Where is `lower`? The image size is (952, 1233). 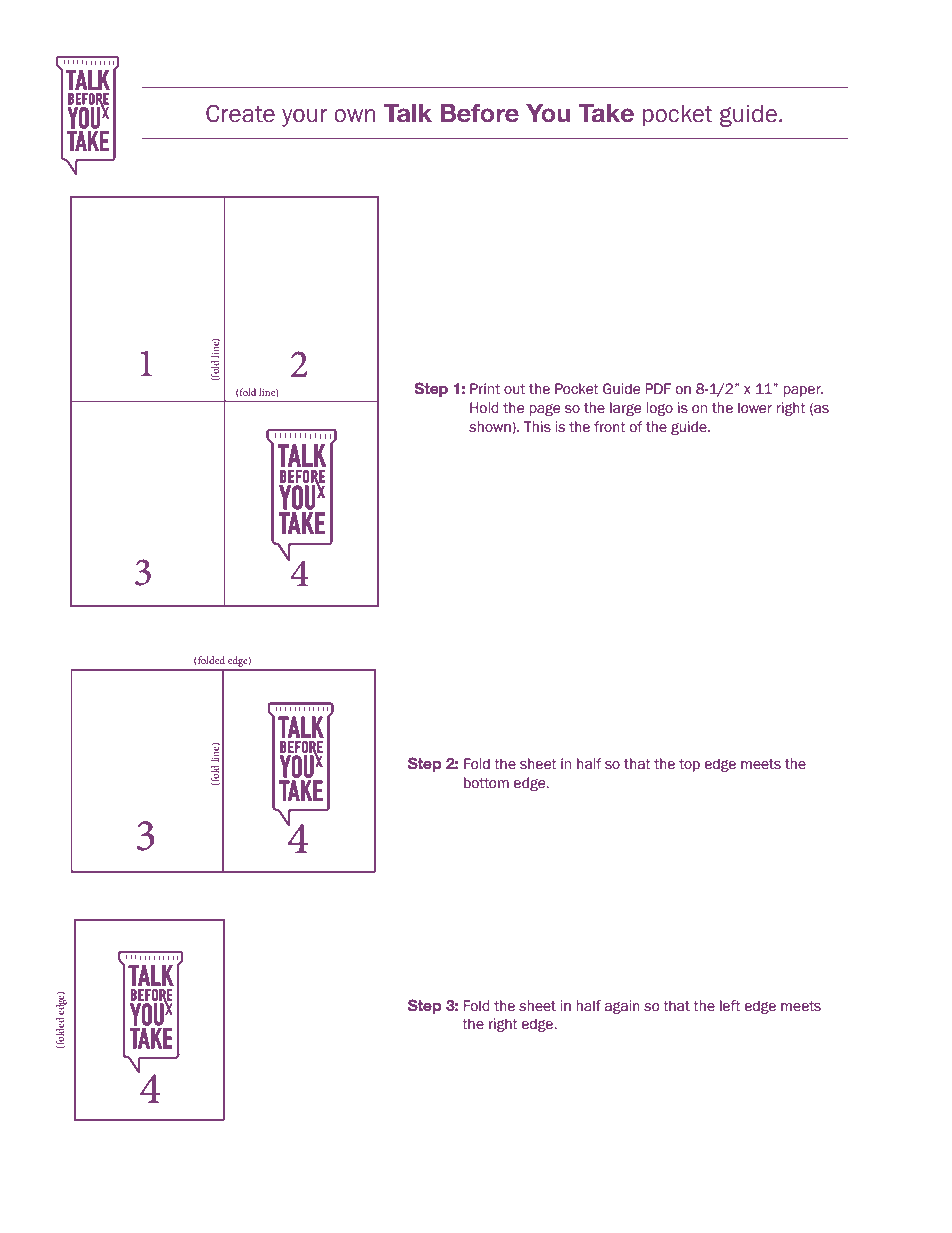
lower is located at coordinates (755, 408).
